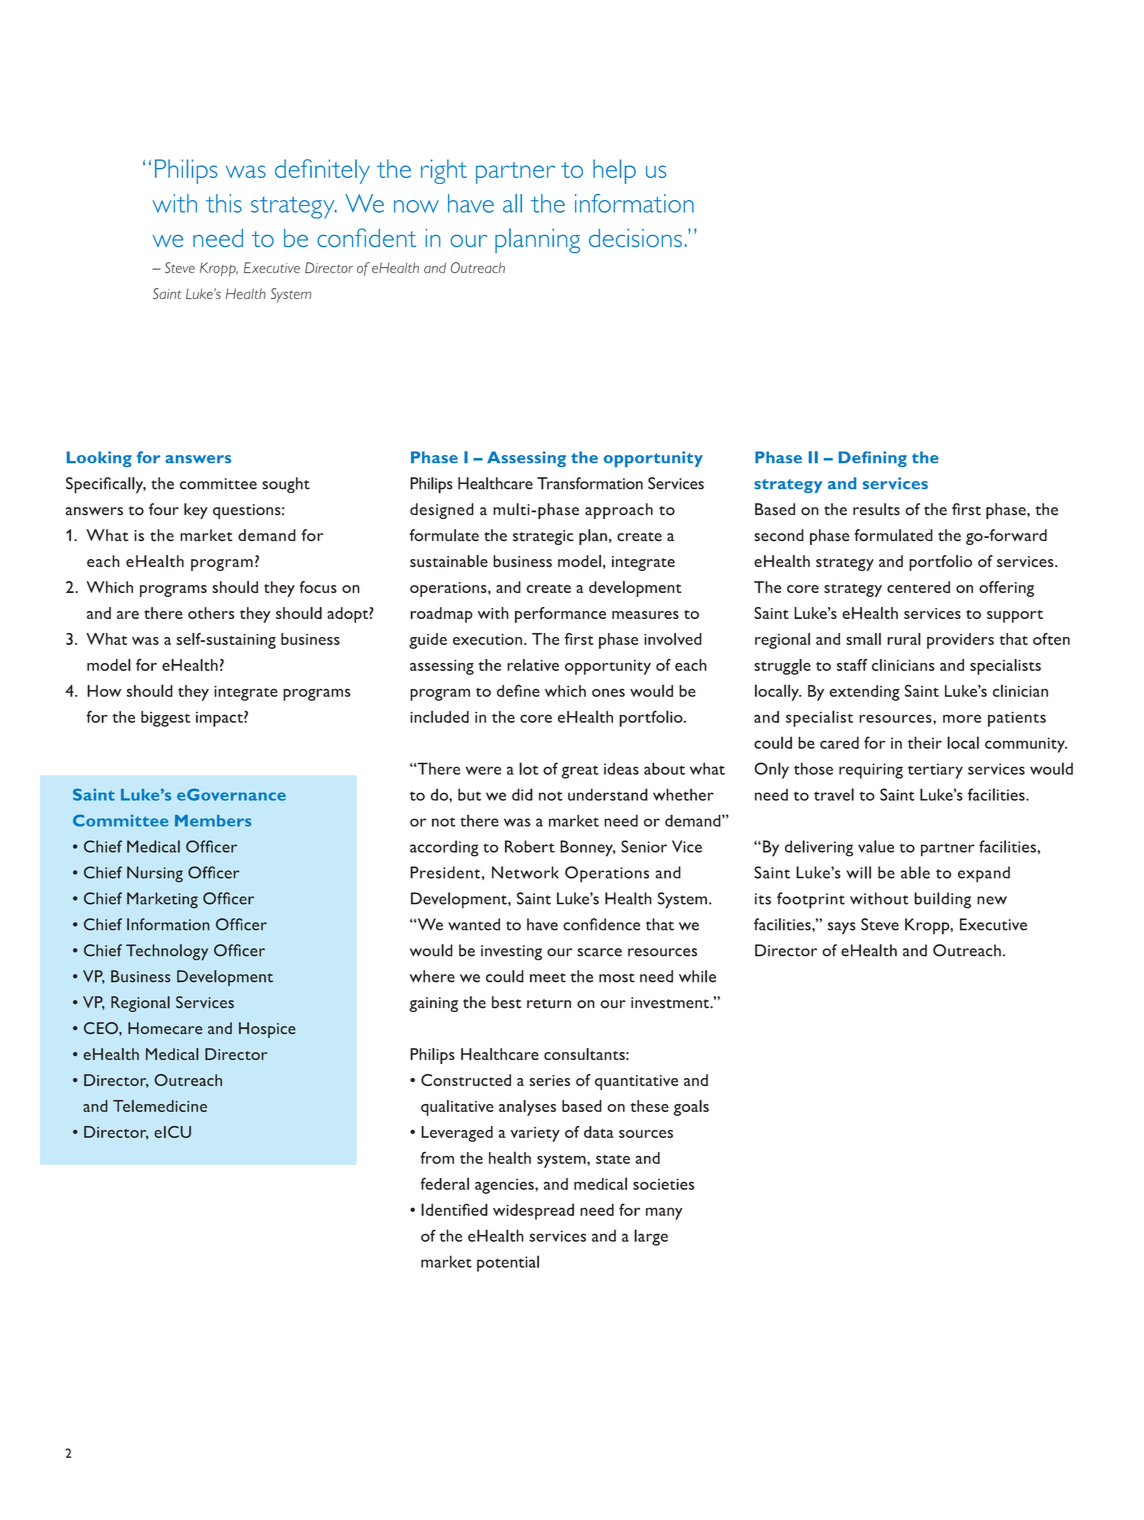 Image resolution: width=1144 pixels, height=1520 pixels. Describe the element at coordinates (548, 978) in the screenshot. I see `meet` at that location.
